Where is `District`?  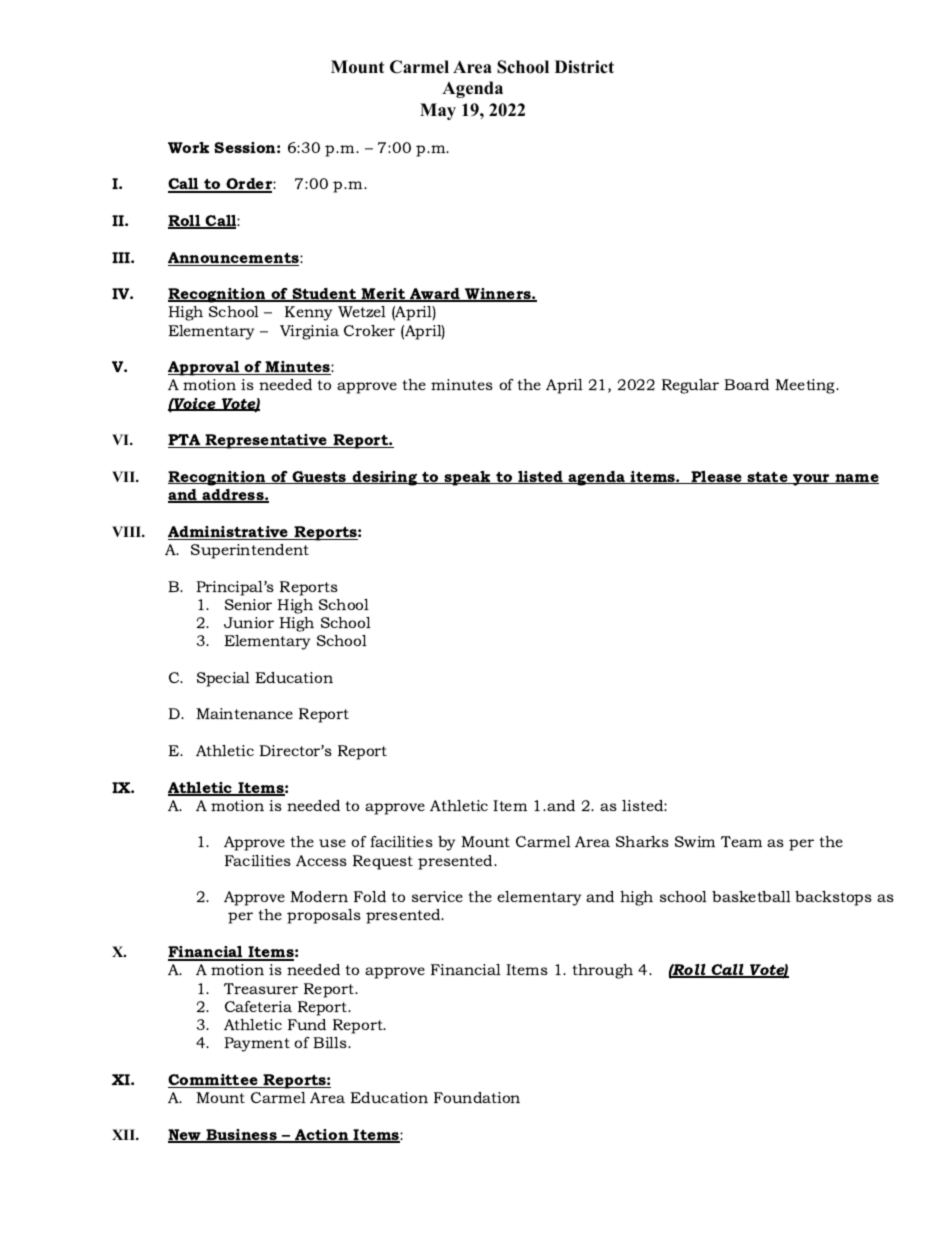 District is located at coordinates (584, 67).
